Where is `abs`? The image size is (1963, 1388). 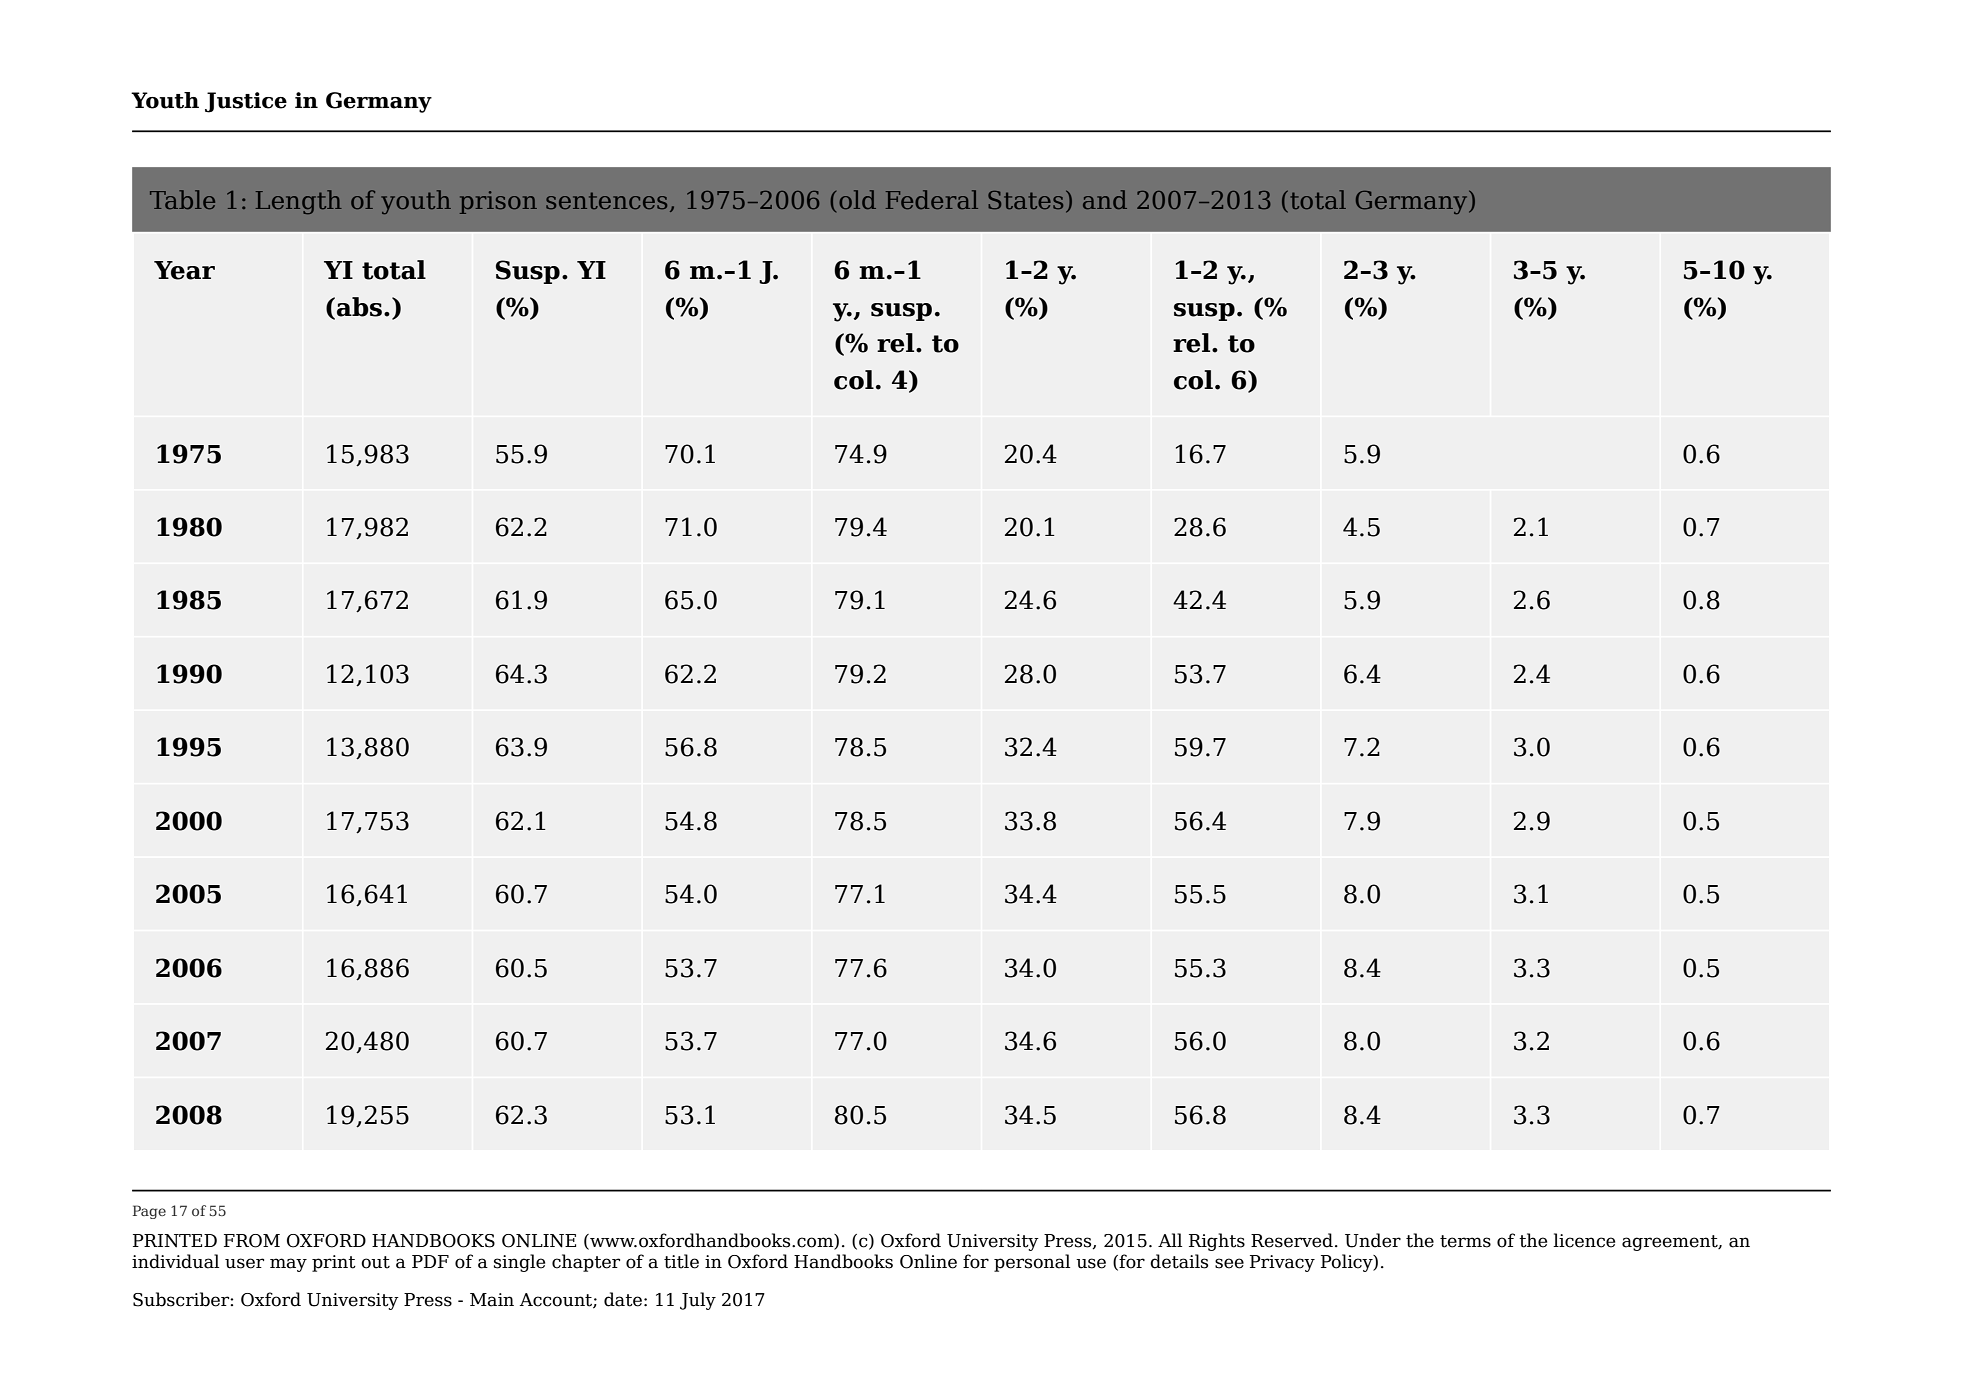
abs is located at coordinates (359, 307).
